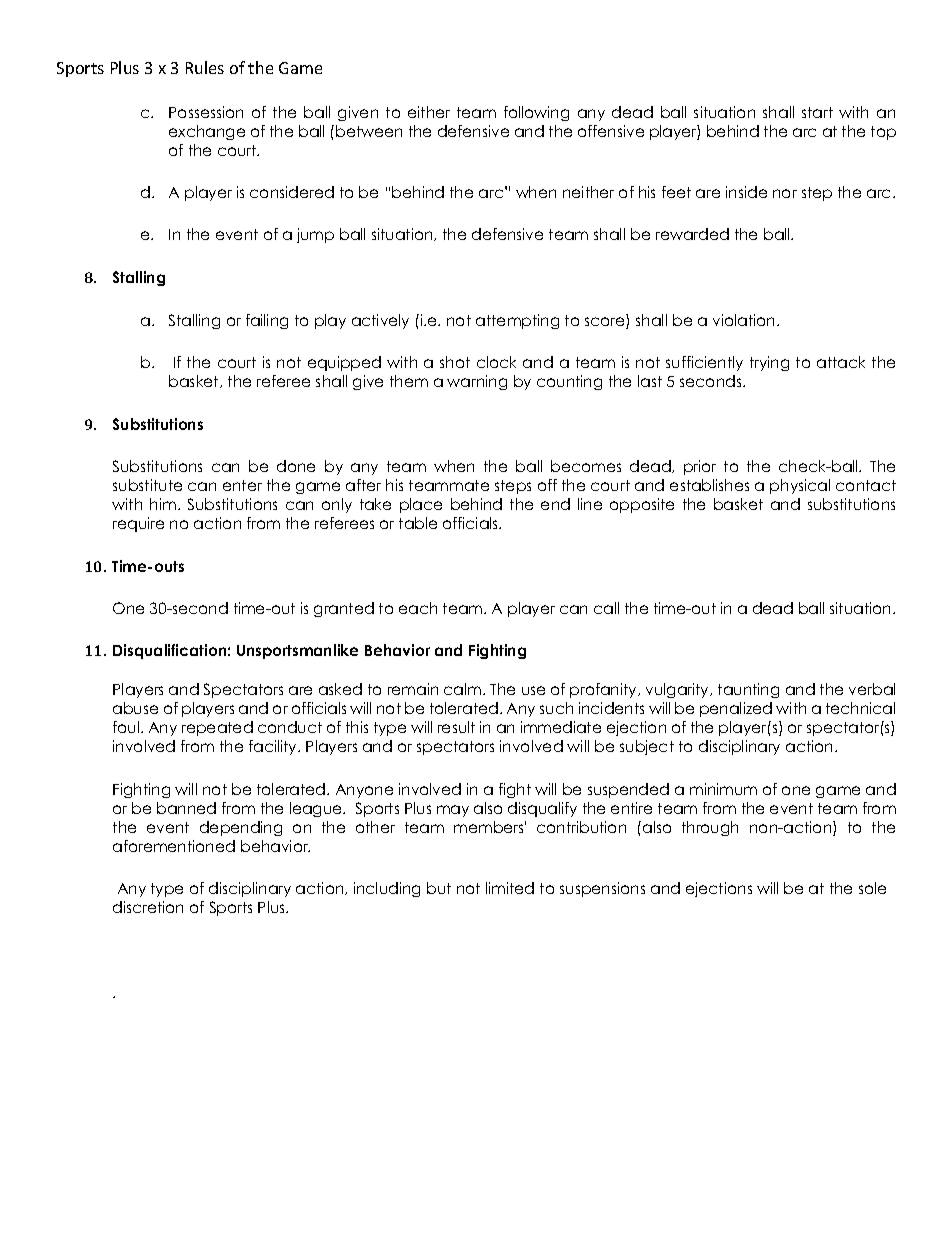  Describe the element at coordinates (217, 728) in the screenshot. I see `repeated` at that location.
